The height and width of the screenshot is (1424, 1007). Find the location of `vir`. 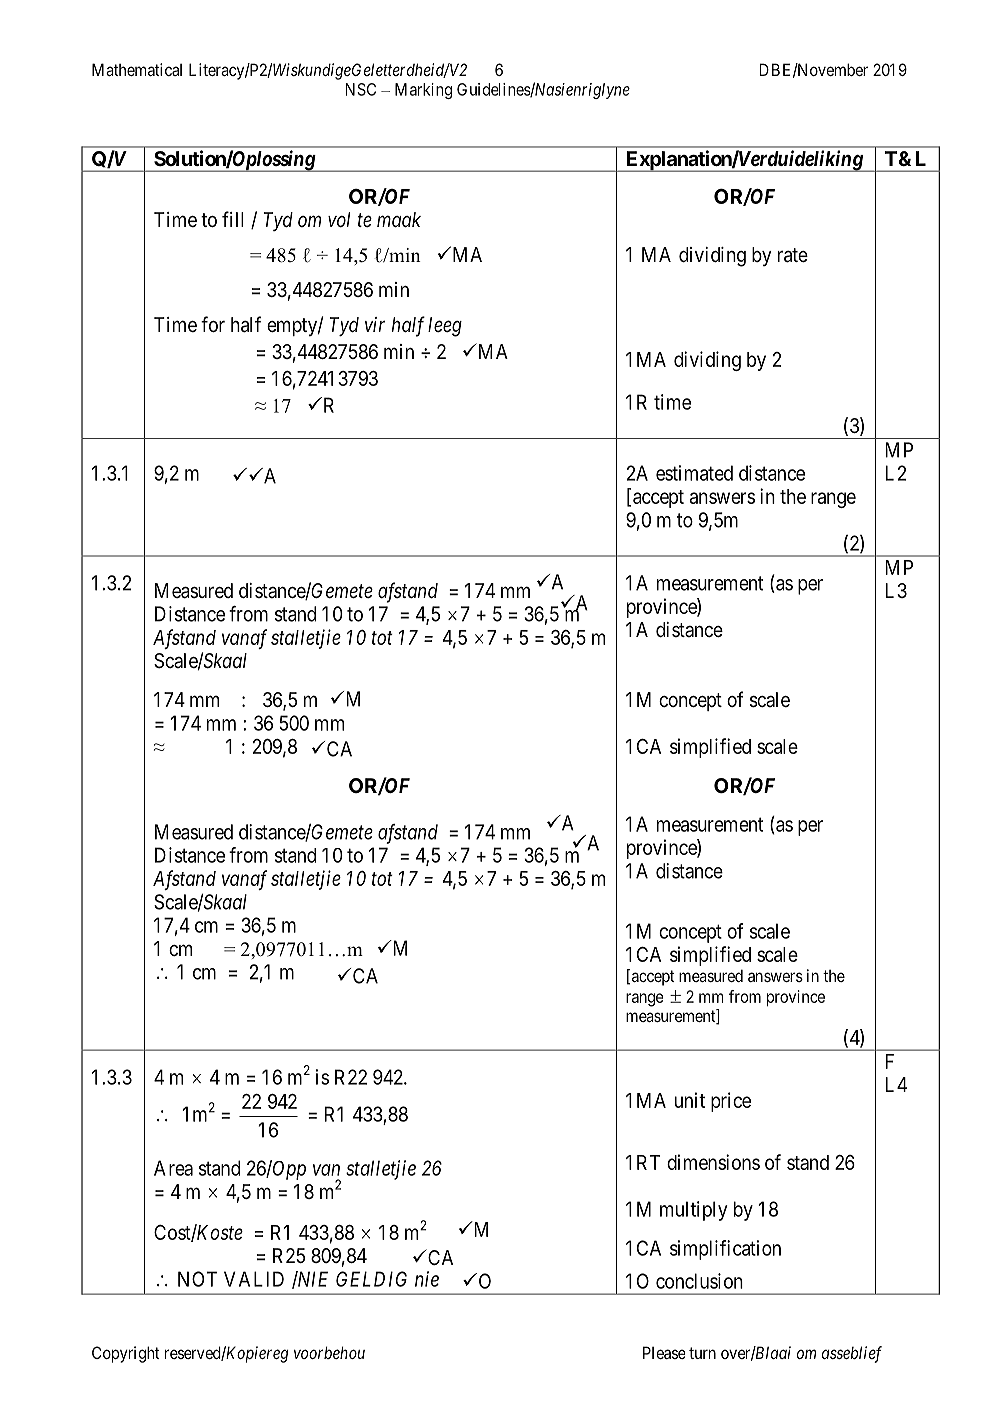

vir is located at coordinates (375, 324).
